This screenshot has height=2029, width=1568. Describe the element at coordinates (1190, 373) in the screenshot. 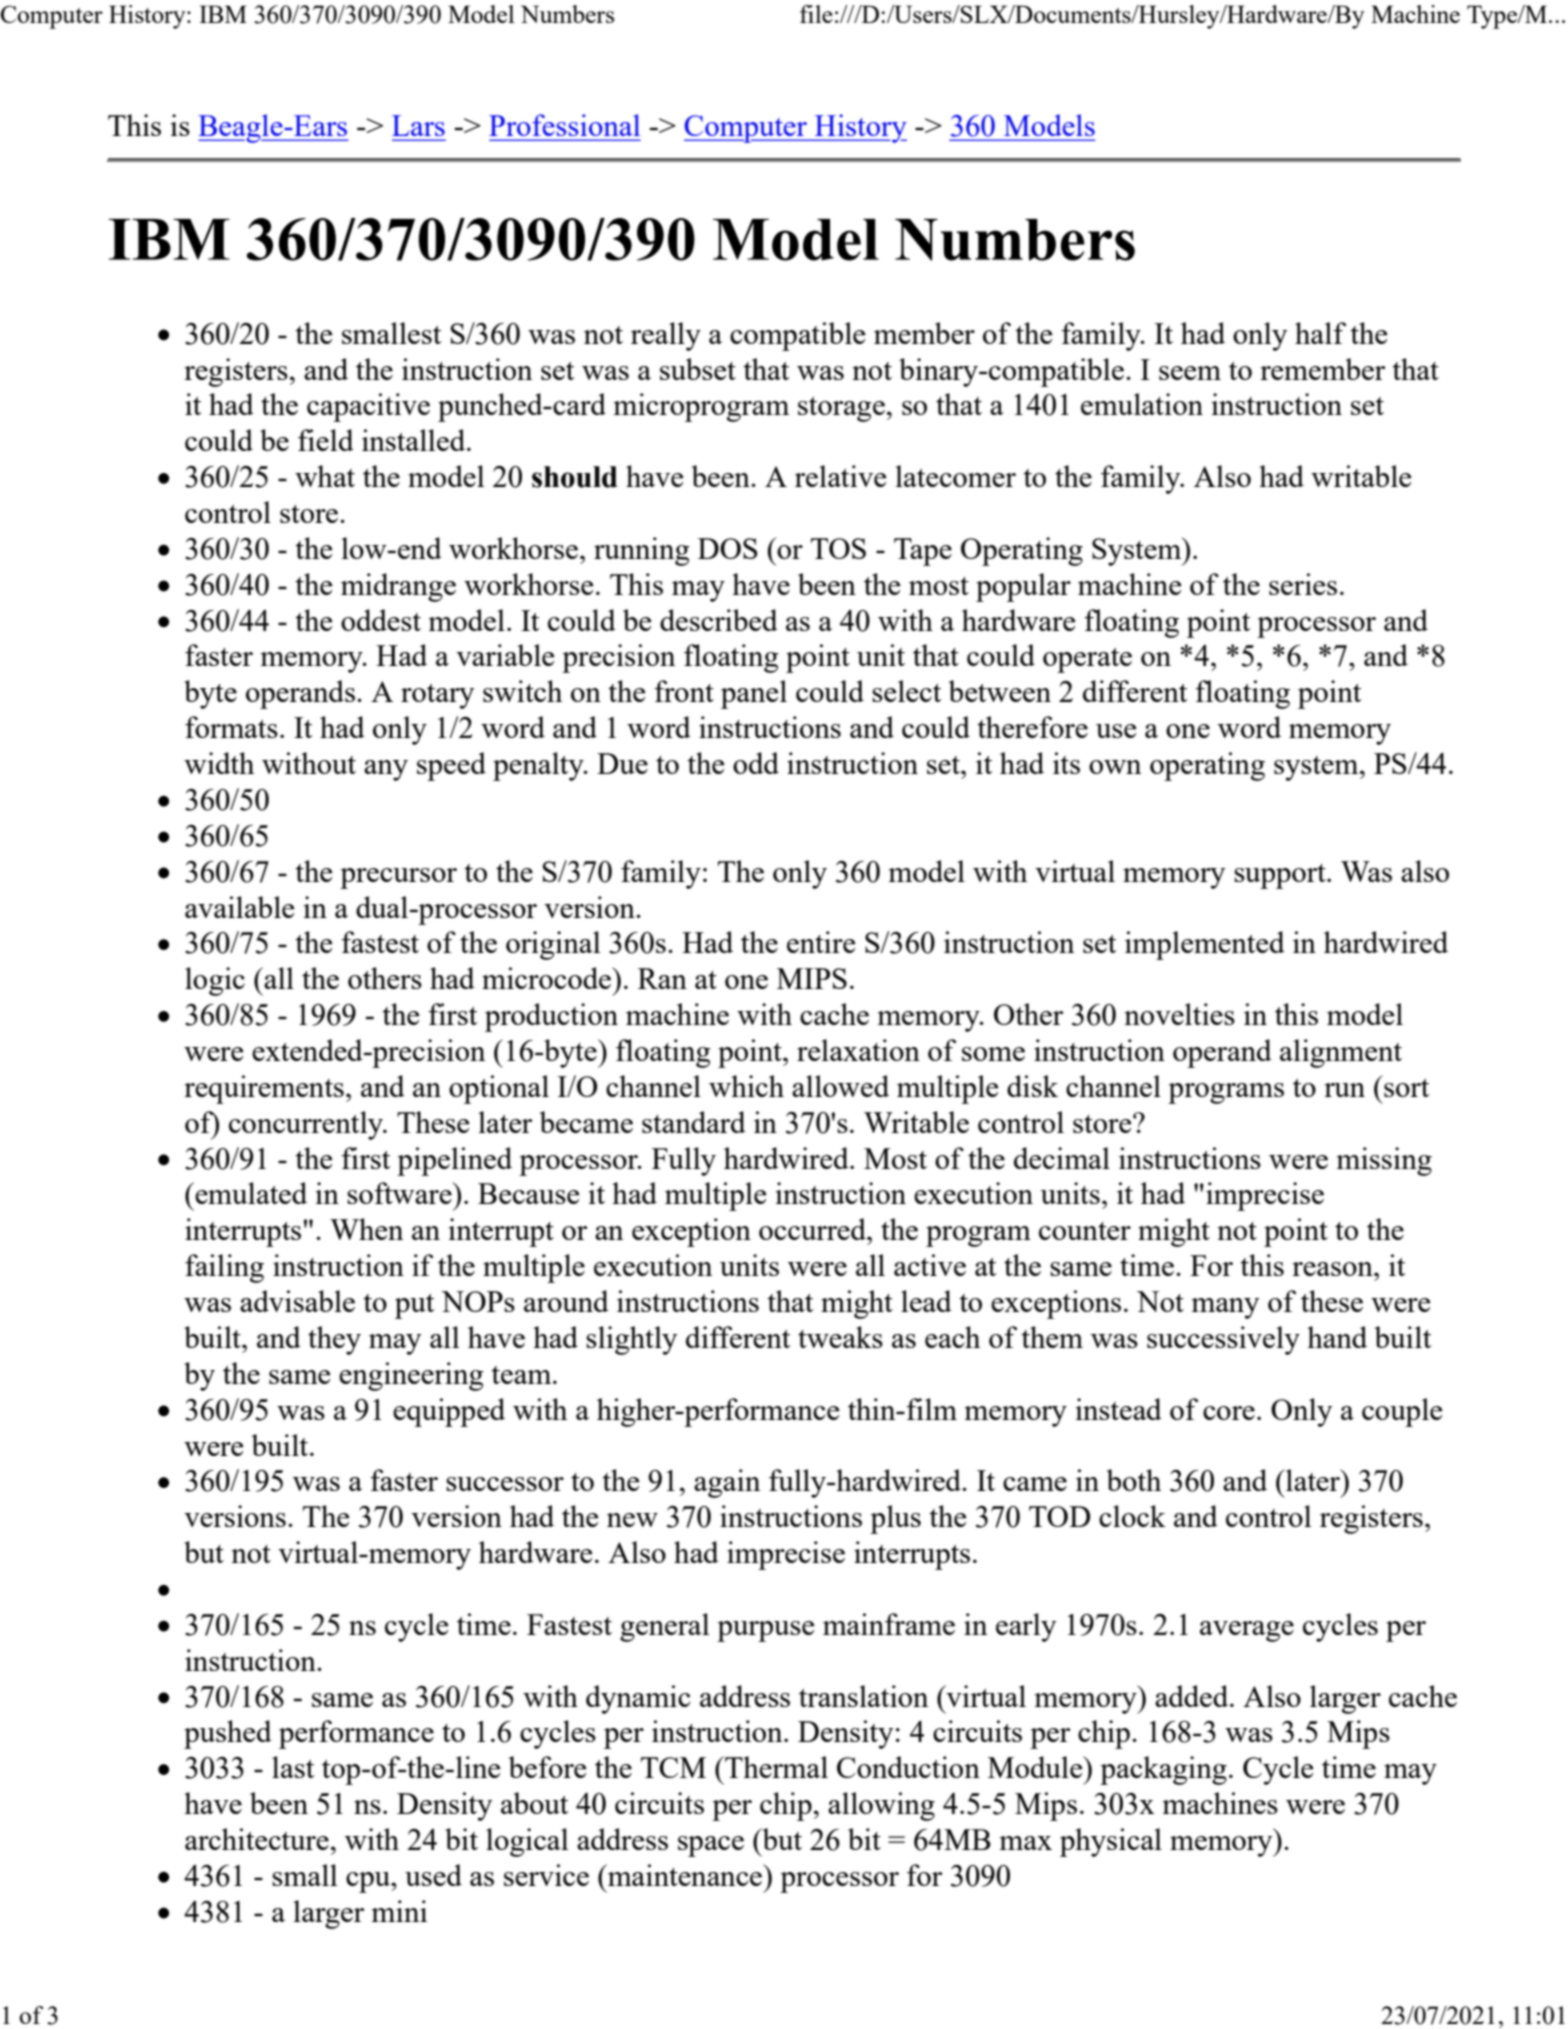

I see `seem` at that location.
